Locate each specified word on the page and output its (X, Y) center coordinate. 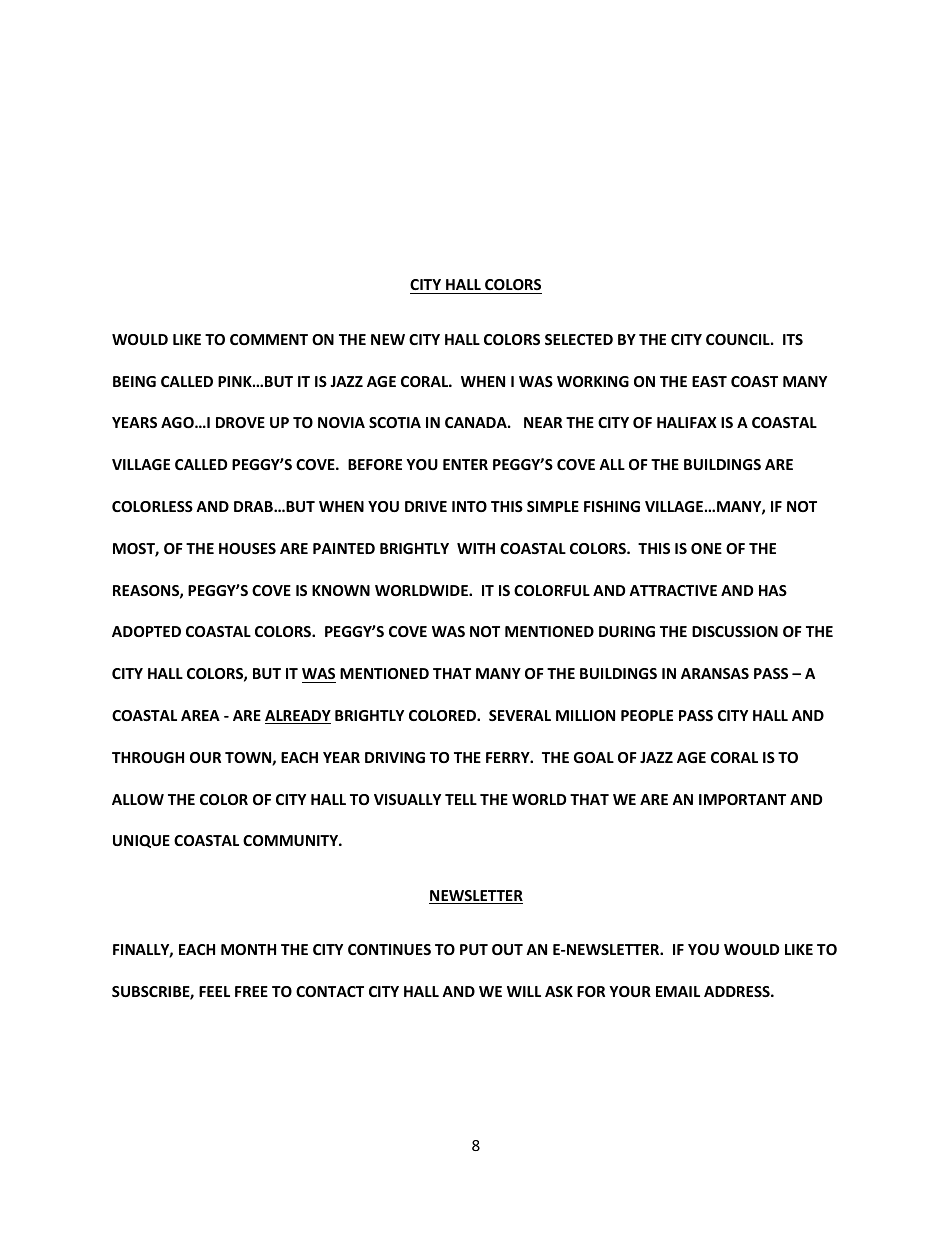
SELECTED (579, 339)
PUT (474, 949)
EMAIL (678, 991)
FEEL (214, 991)
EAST (709, 381)
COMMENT (269, 339)
